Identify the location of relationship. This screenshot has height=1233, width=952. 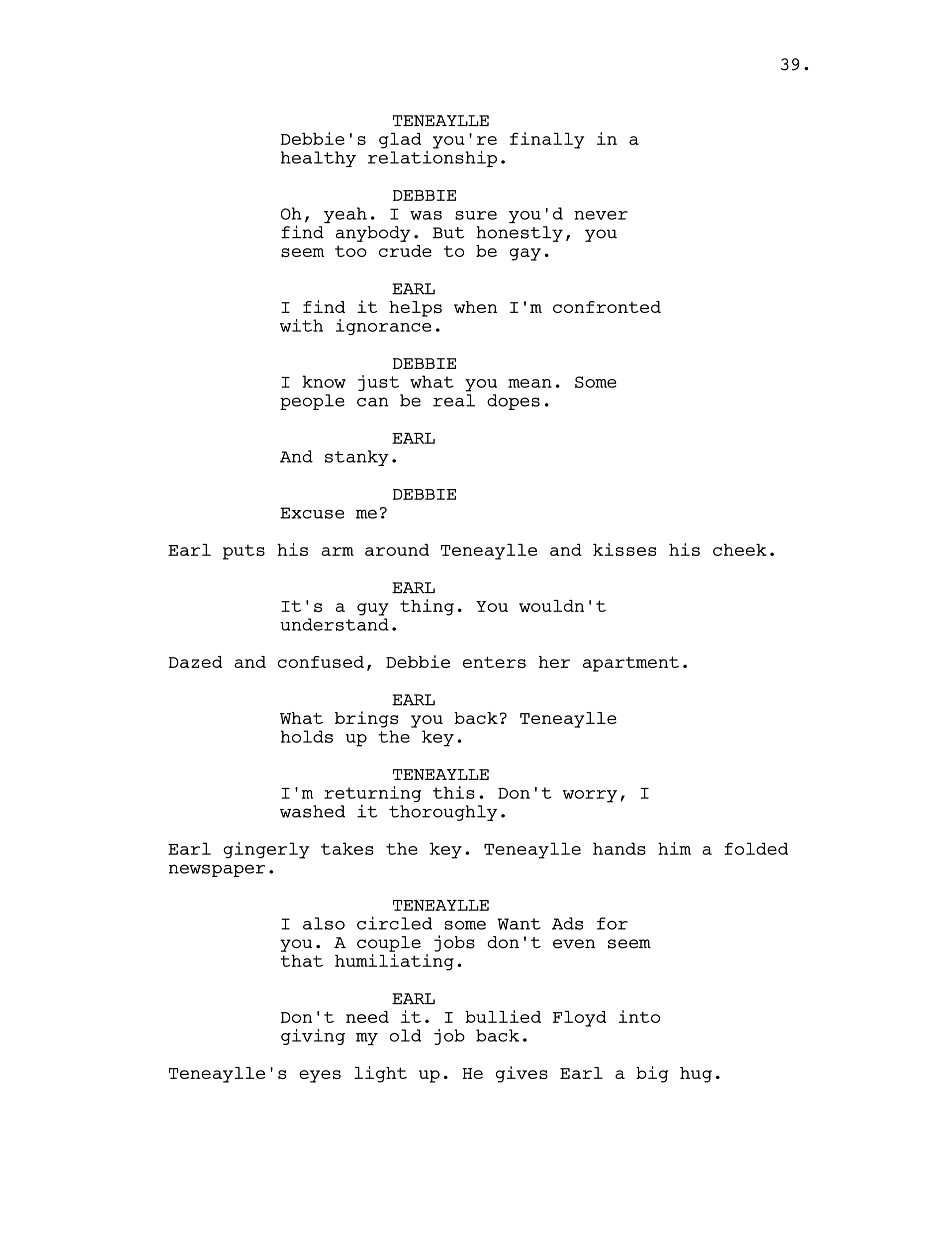
(432, 157).
